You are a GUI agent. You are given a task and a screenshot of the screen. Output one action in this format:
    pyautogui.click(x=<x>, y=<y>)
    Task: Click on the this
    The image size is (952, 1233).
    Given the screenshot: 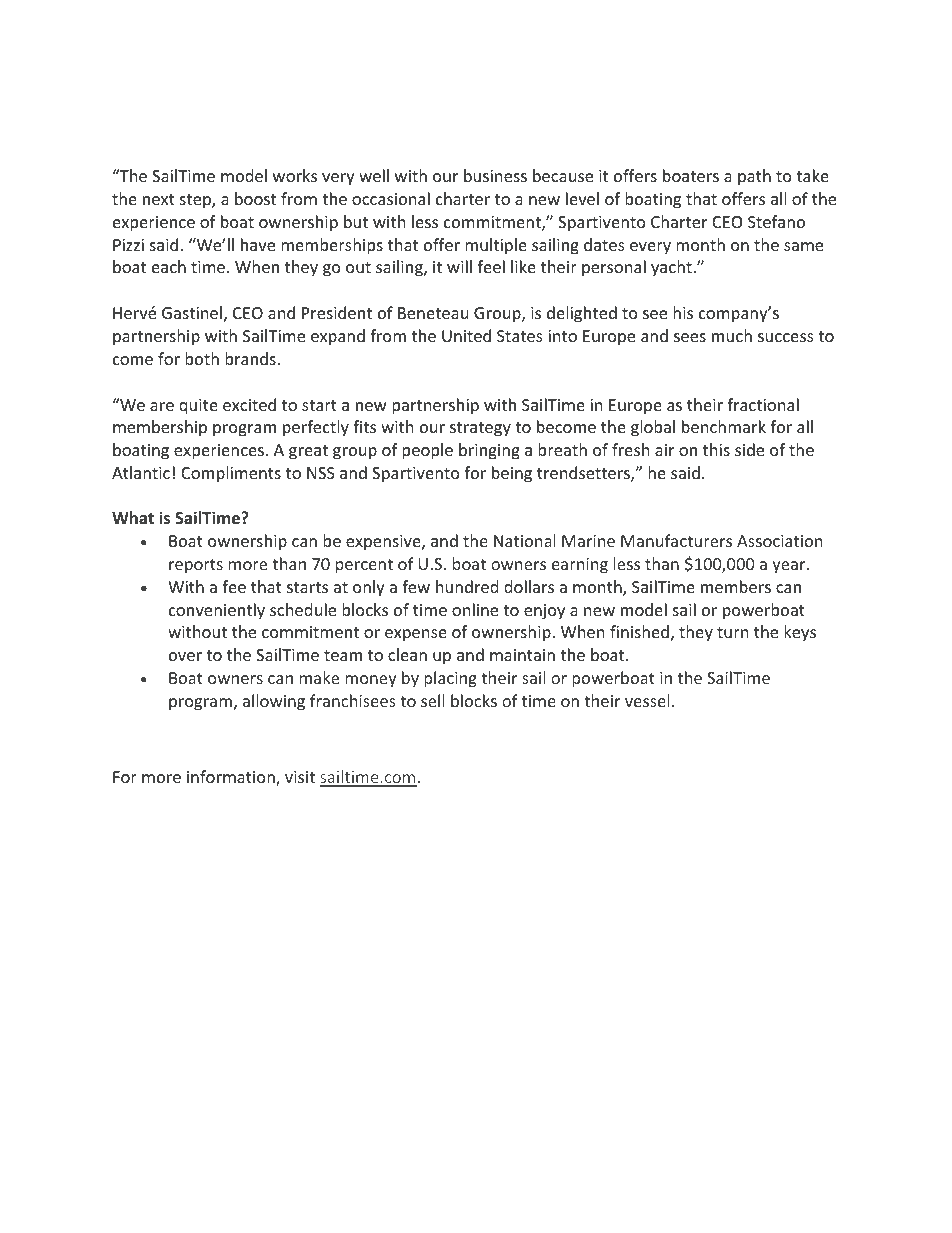 What is the action you would take?
    pyautogui.click(x=716, y=449)
